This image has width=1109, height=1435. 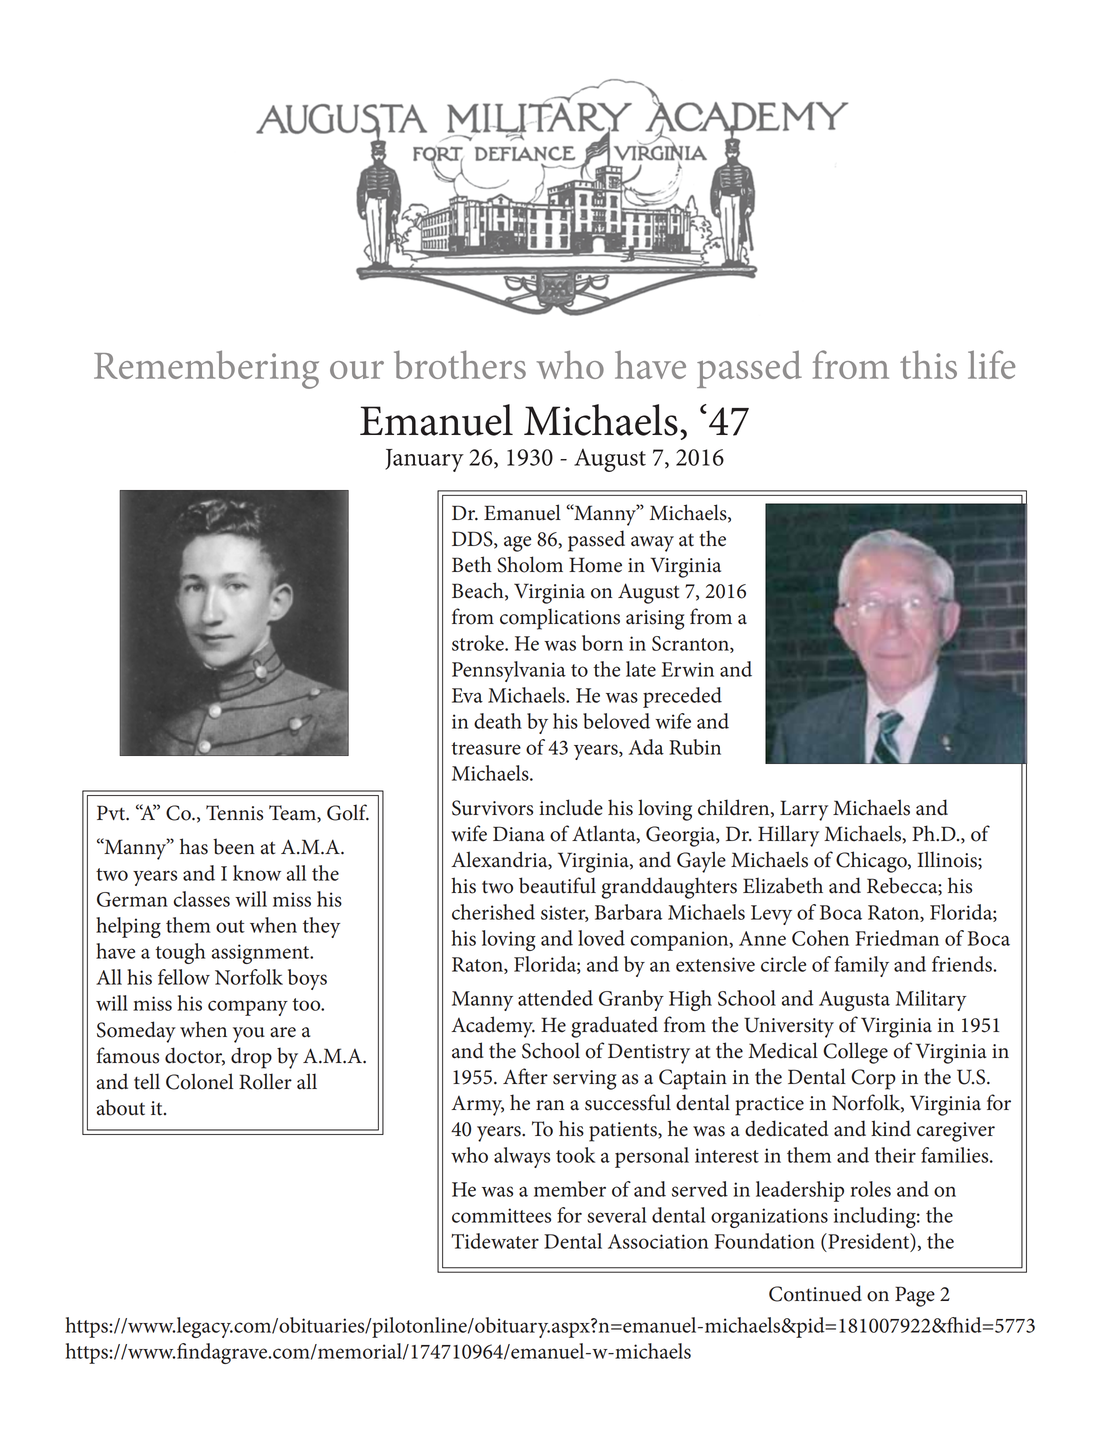 What do you see at coordinates (357, 370) in the image?
I see `our` at bounding box center [357, 370].
